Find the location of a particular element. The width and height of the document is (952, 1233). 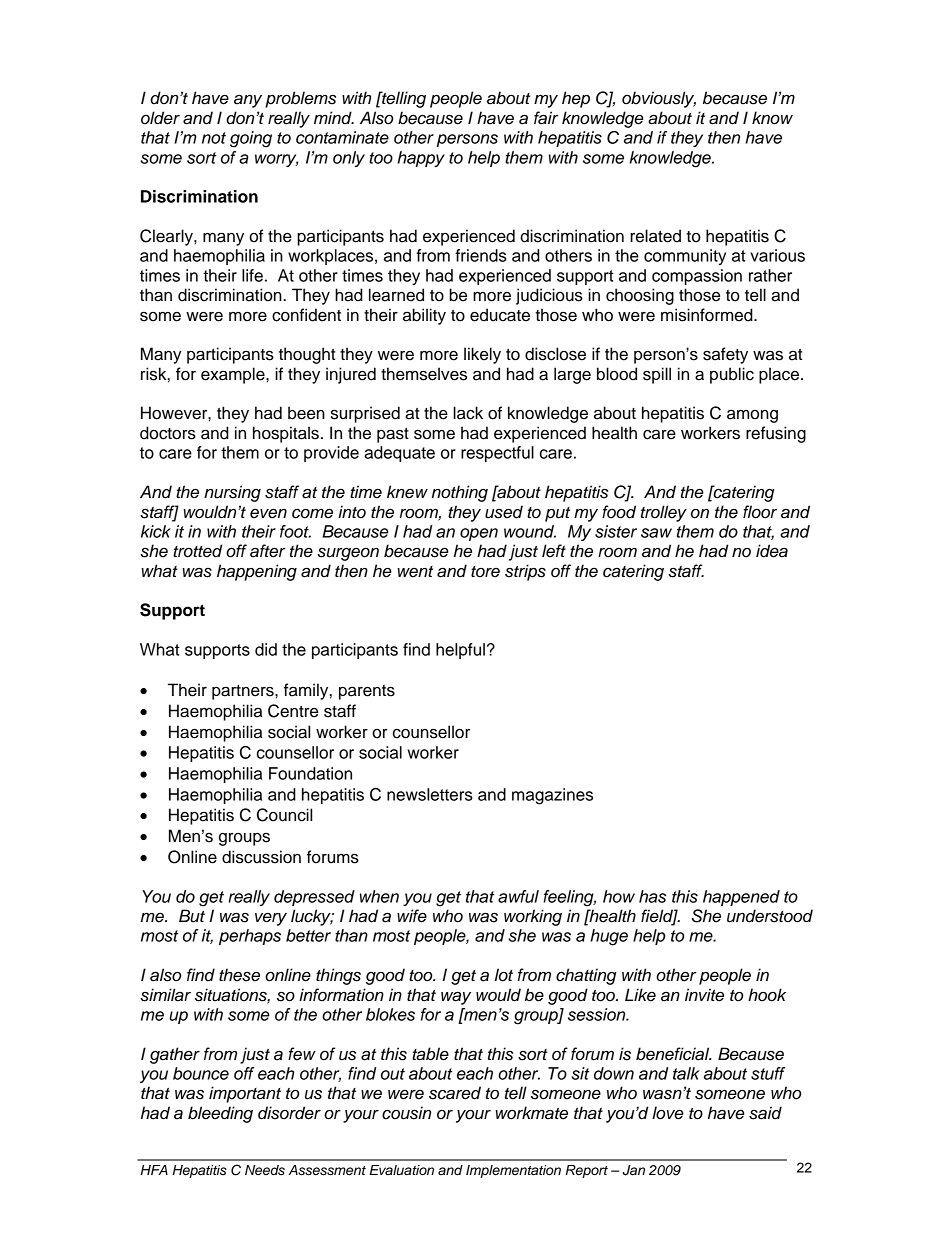

tore is located at coordinates (485, 572).
